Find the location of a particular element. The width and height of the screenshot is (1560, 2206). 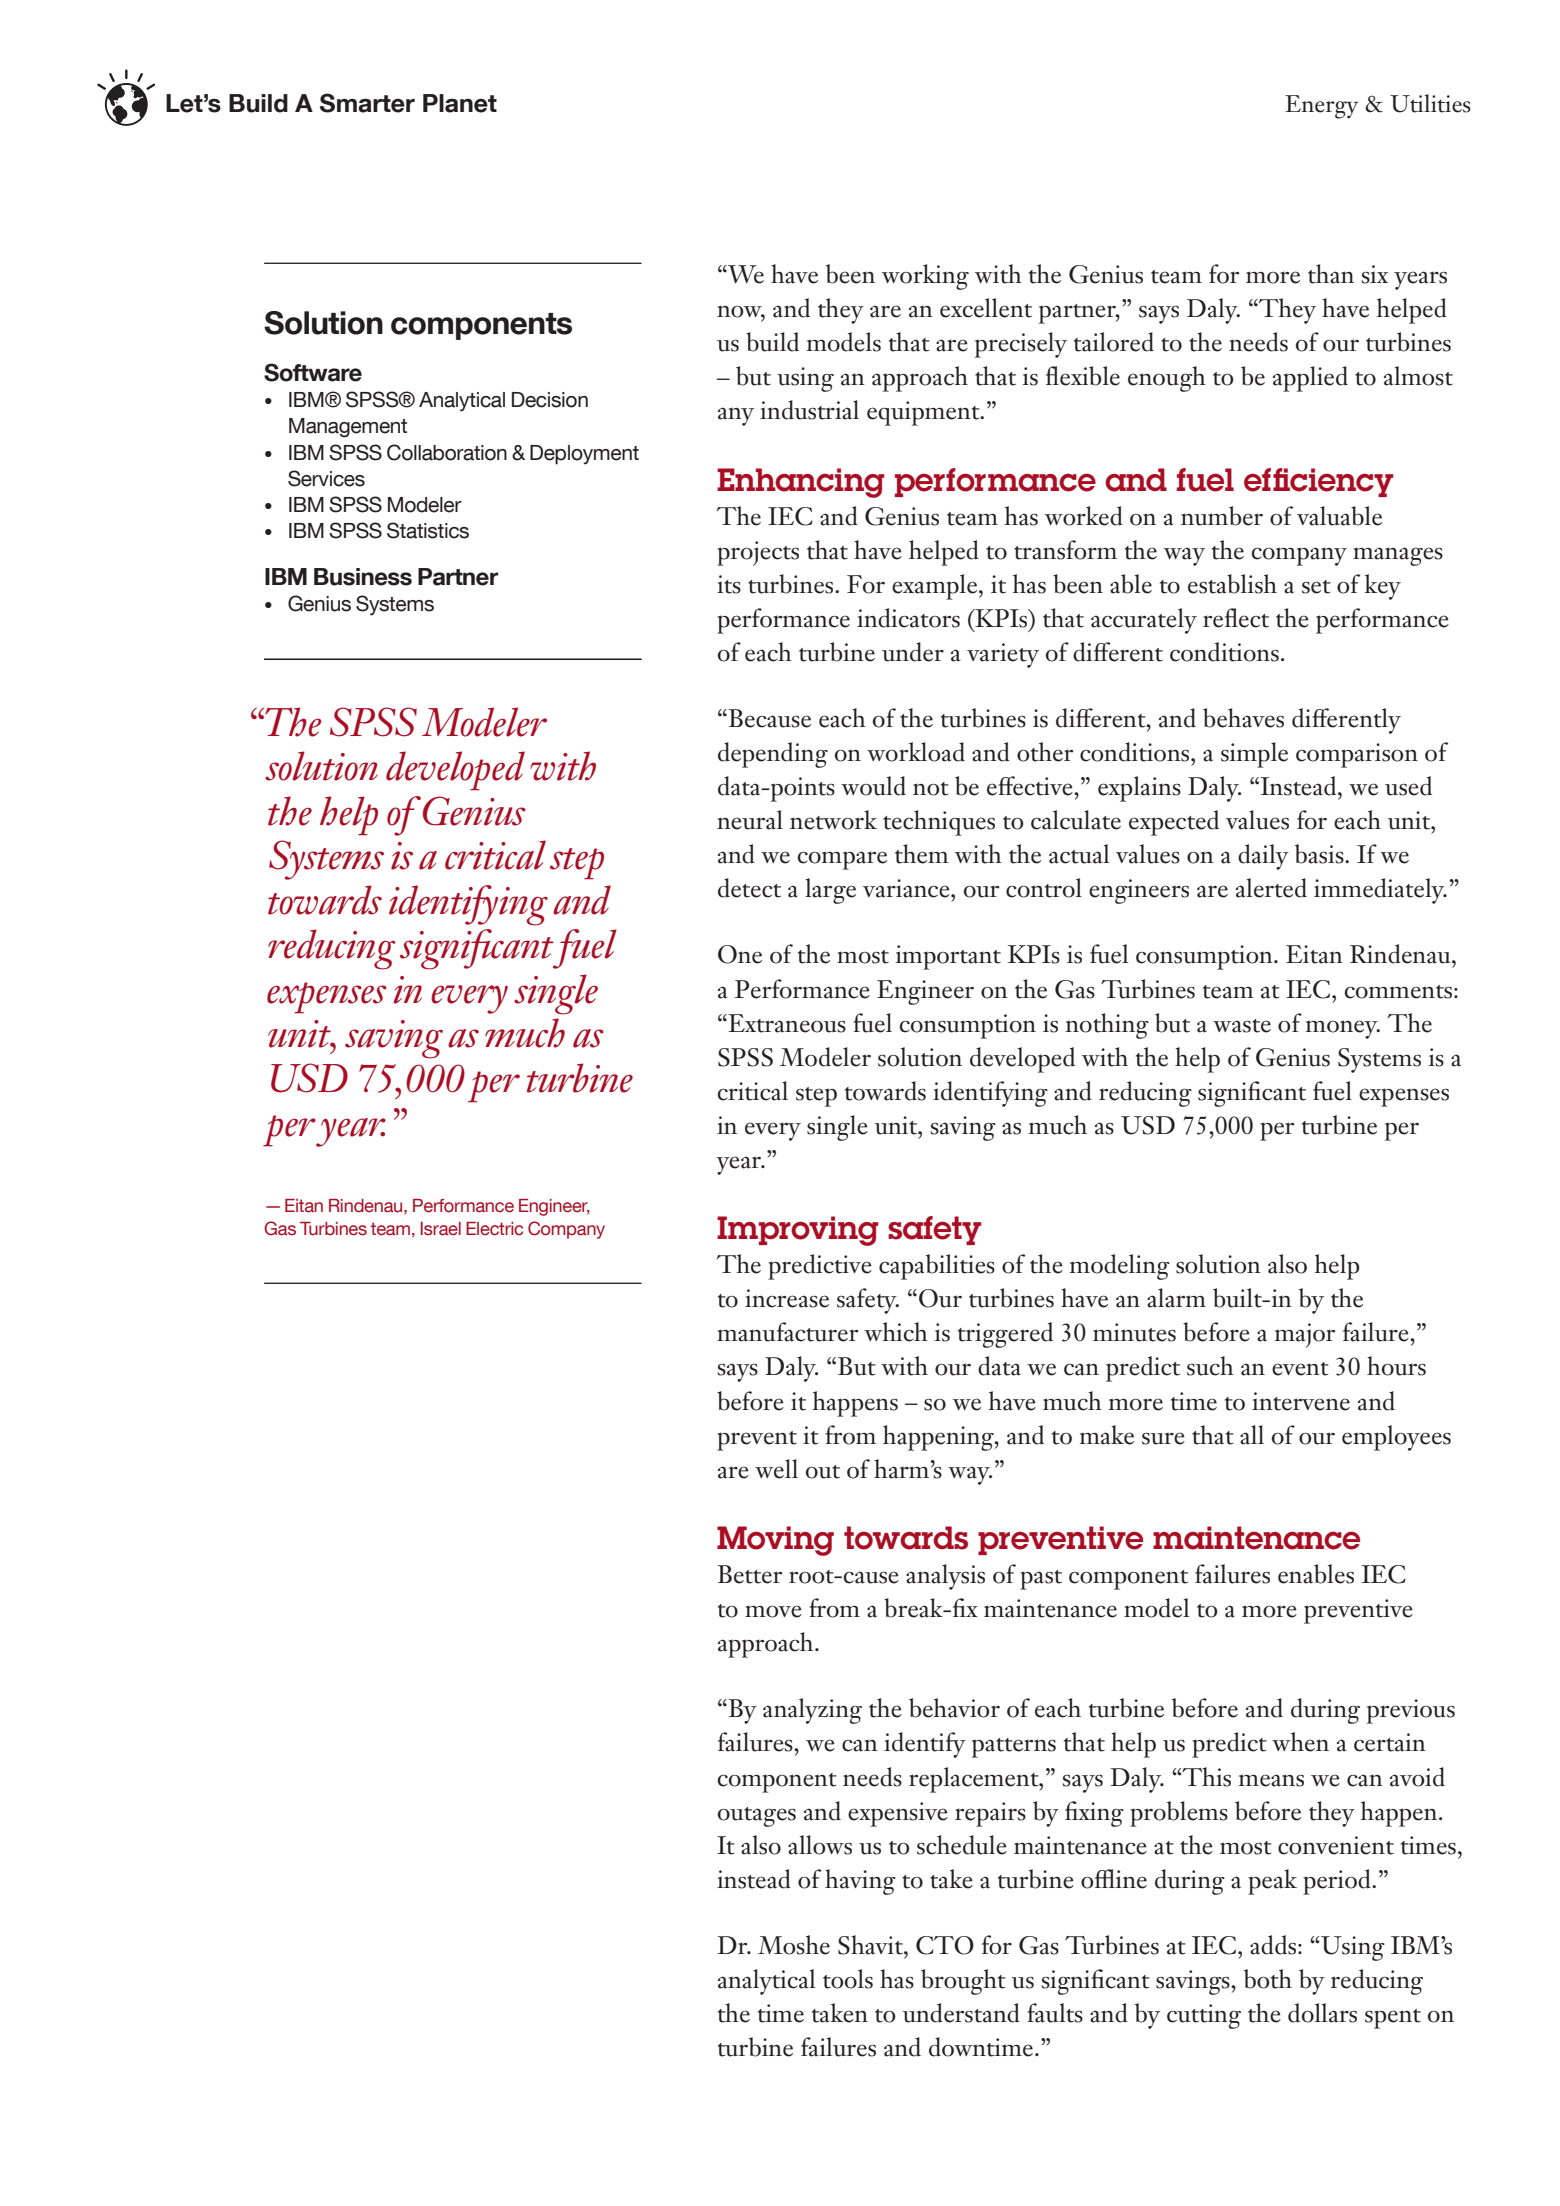

Statistics is located at coordinates (428, 530).
